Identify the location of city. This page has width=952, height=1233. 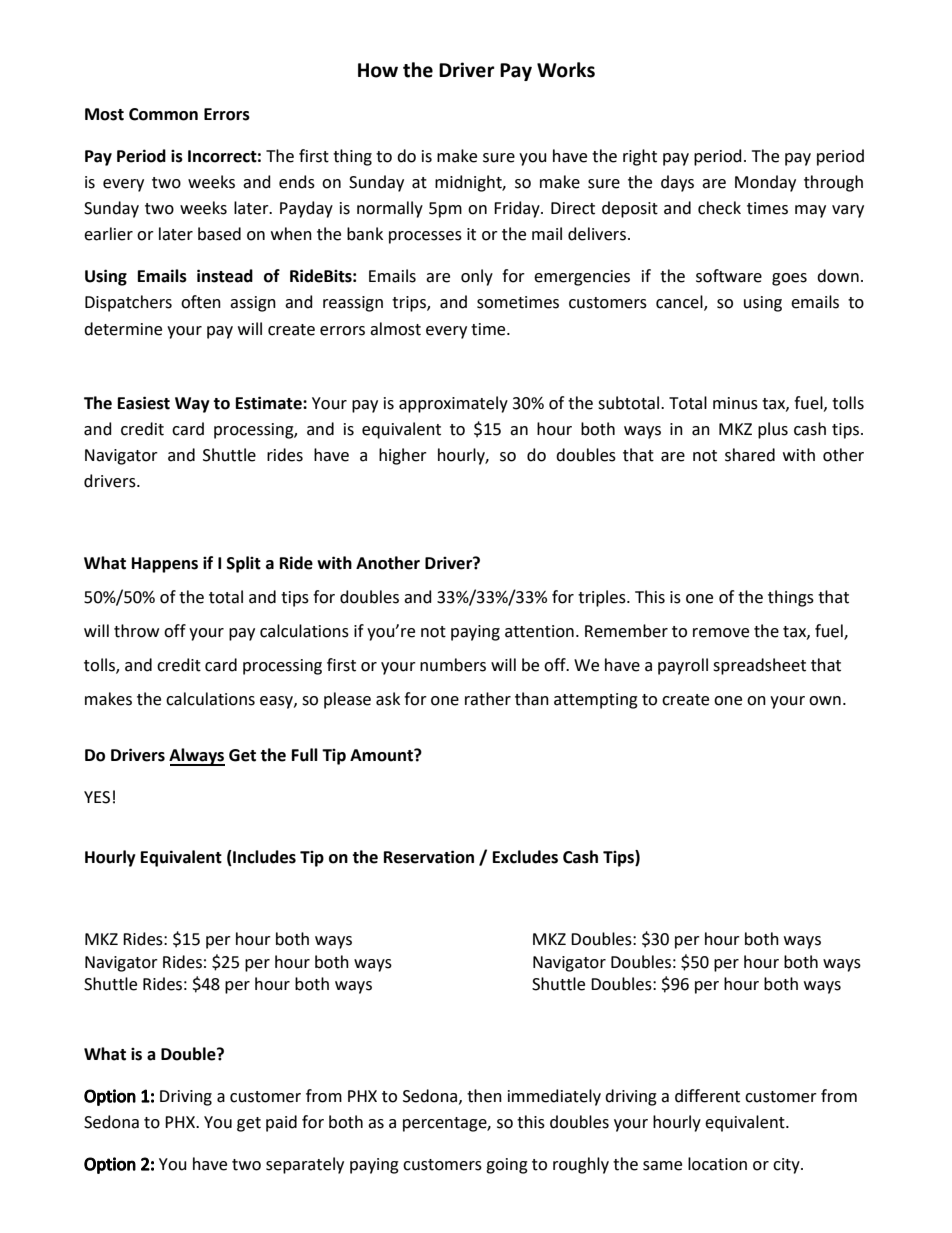
(787, 1166).
